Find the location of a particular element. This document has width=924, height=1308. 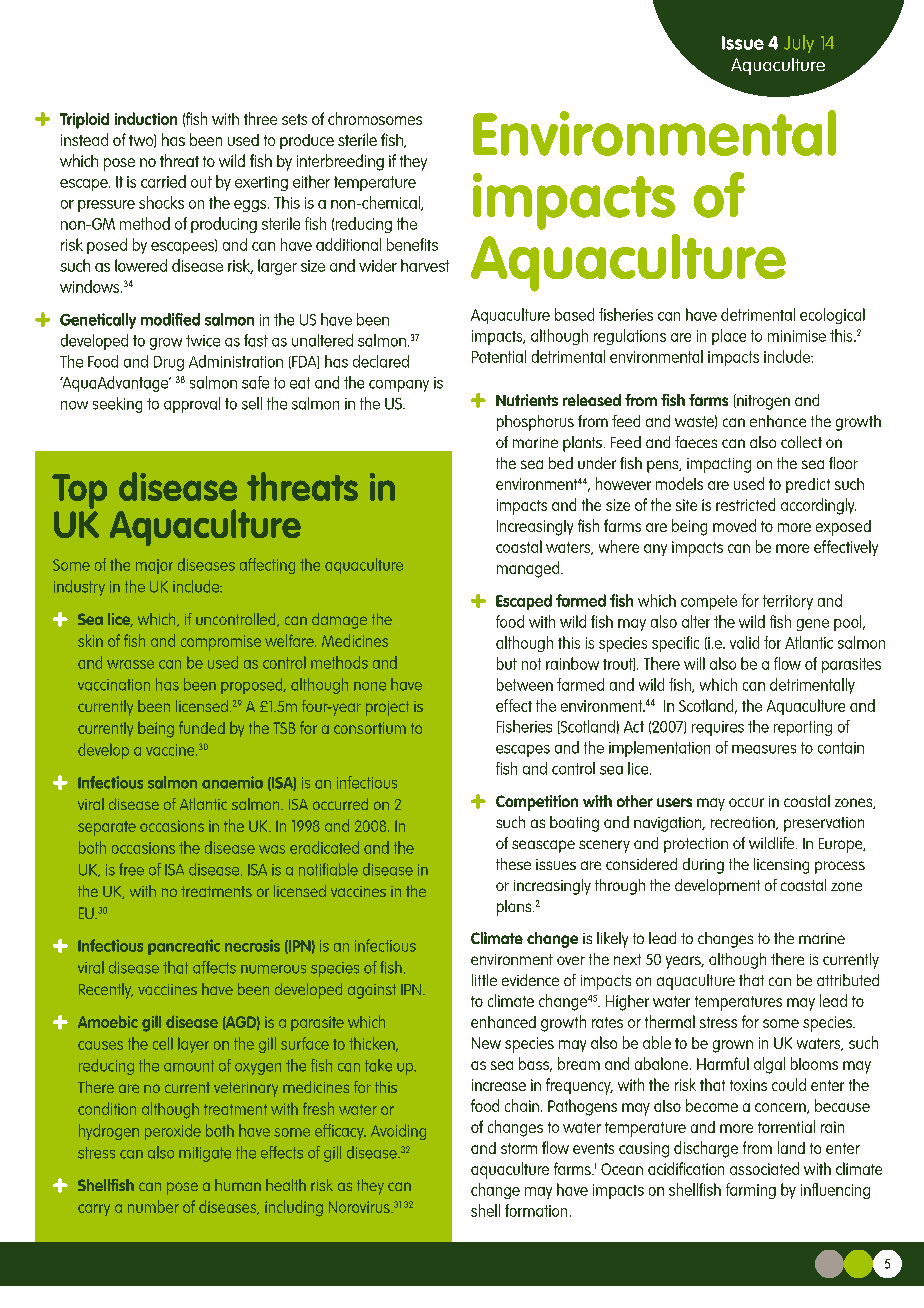

storm is located at coordinates (519, 1148).
